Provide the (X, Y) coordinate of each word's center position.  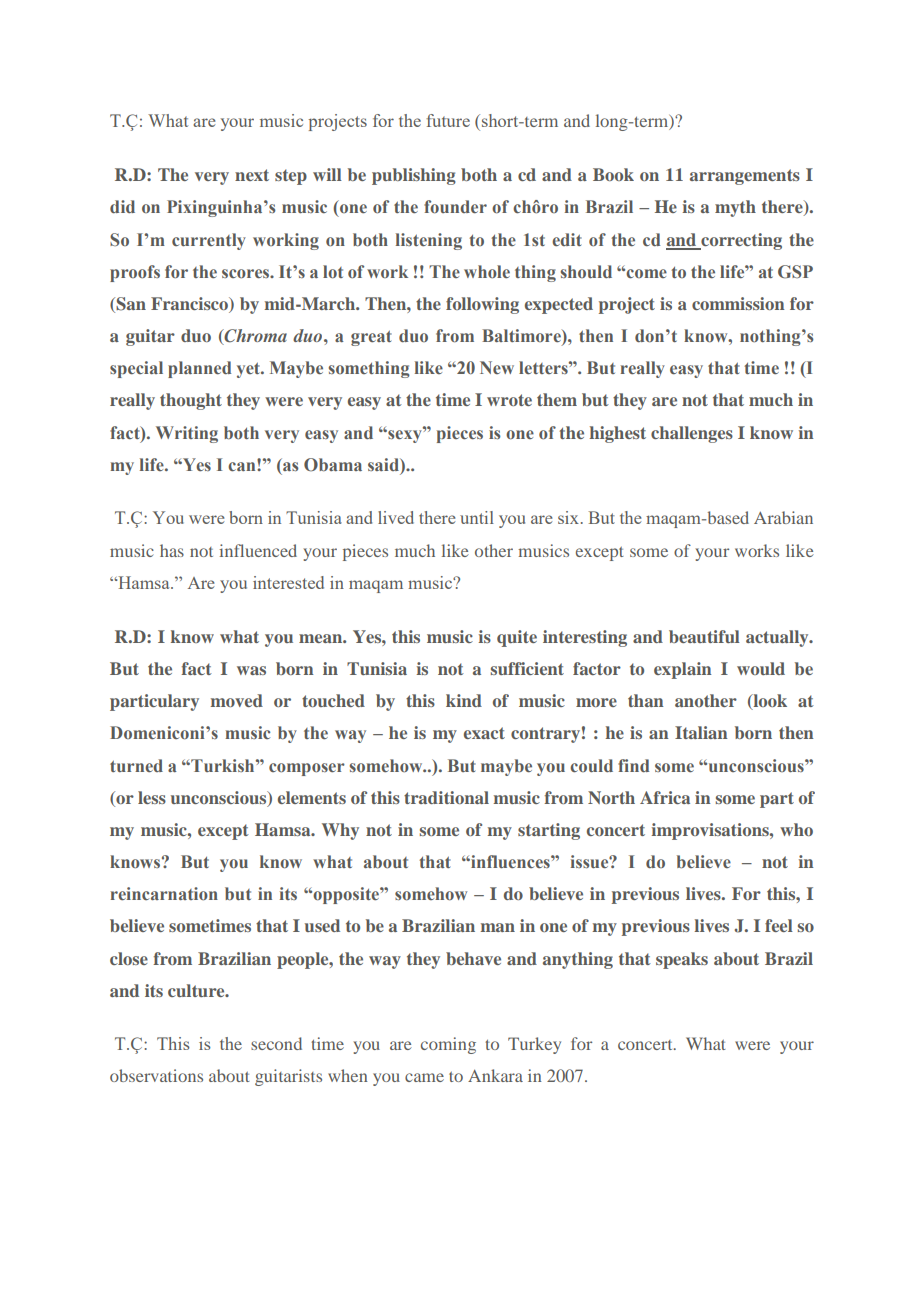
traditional (446, 797)
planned (199, 369)
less (152, 797)
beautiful (704, 636)
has (172, 550)
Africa (665, 797)
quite (517, 638)
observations (156, 1075)
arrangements (745, 177)
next (252, 175)
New (497, 367)
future (448, 120)
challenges (692, 434)
